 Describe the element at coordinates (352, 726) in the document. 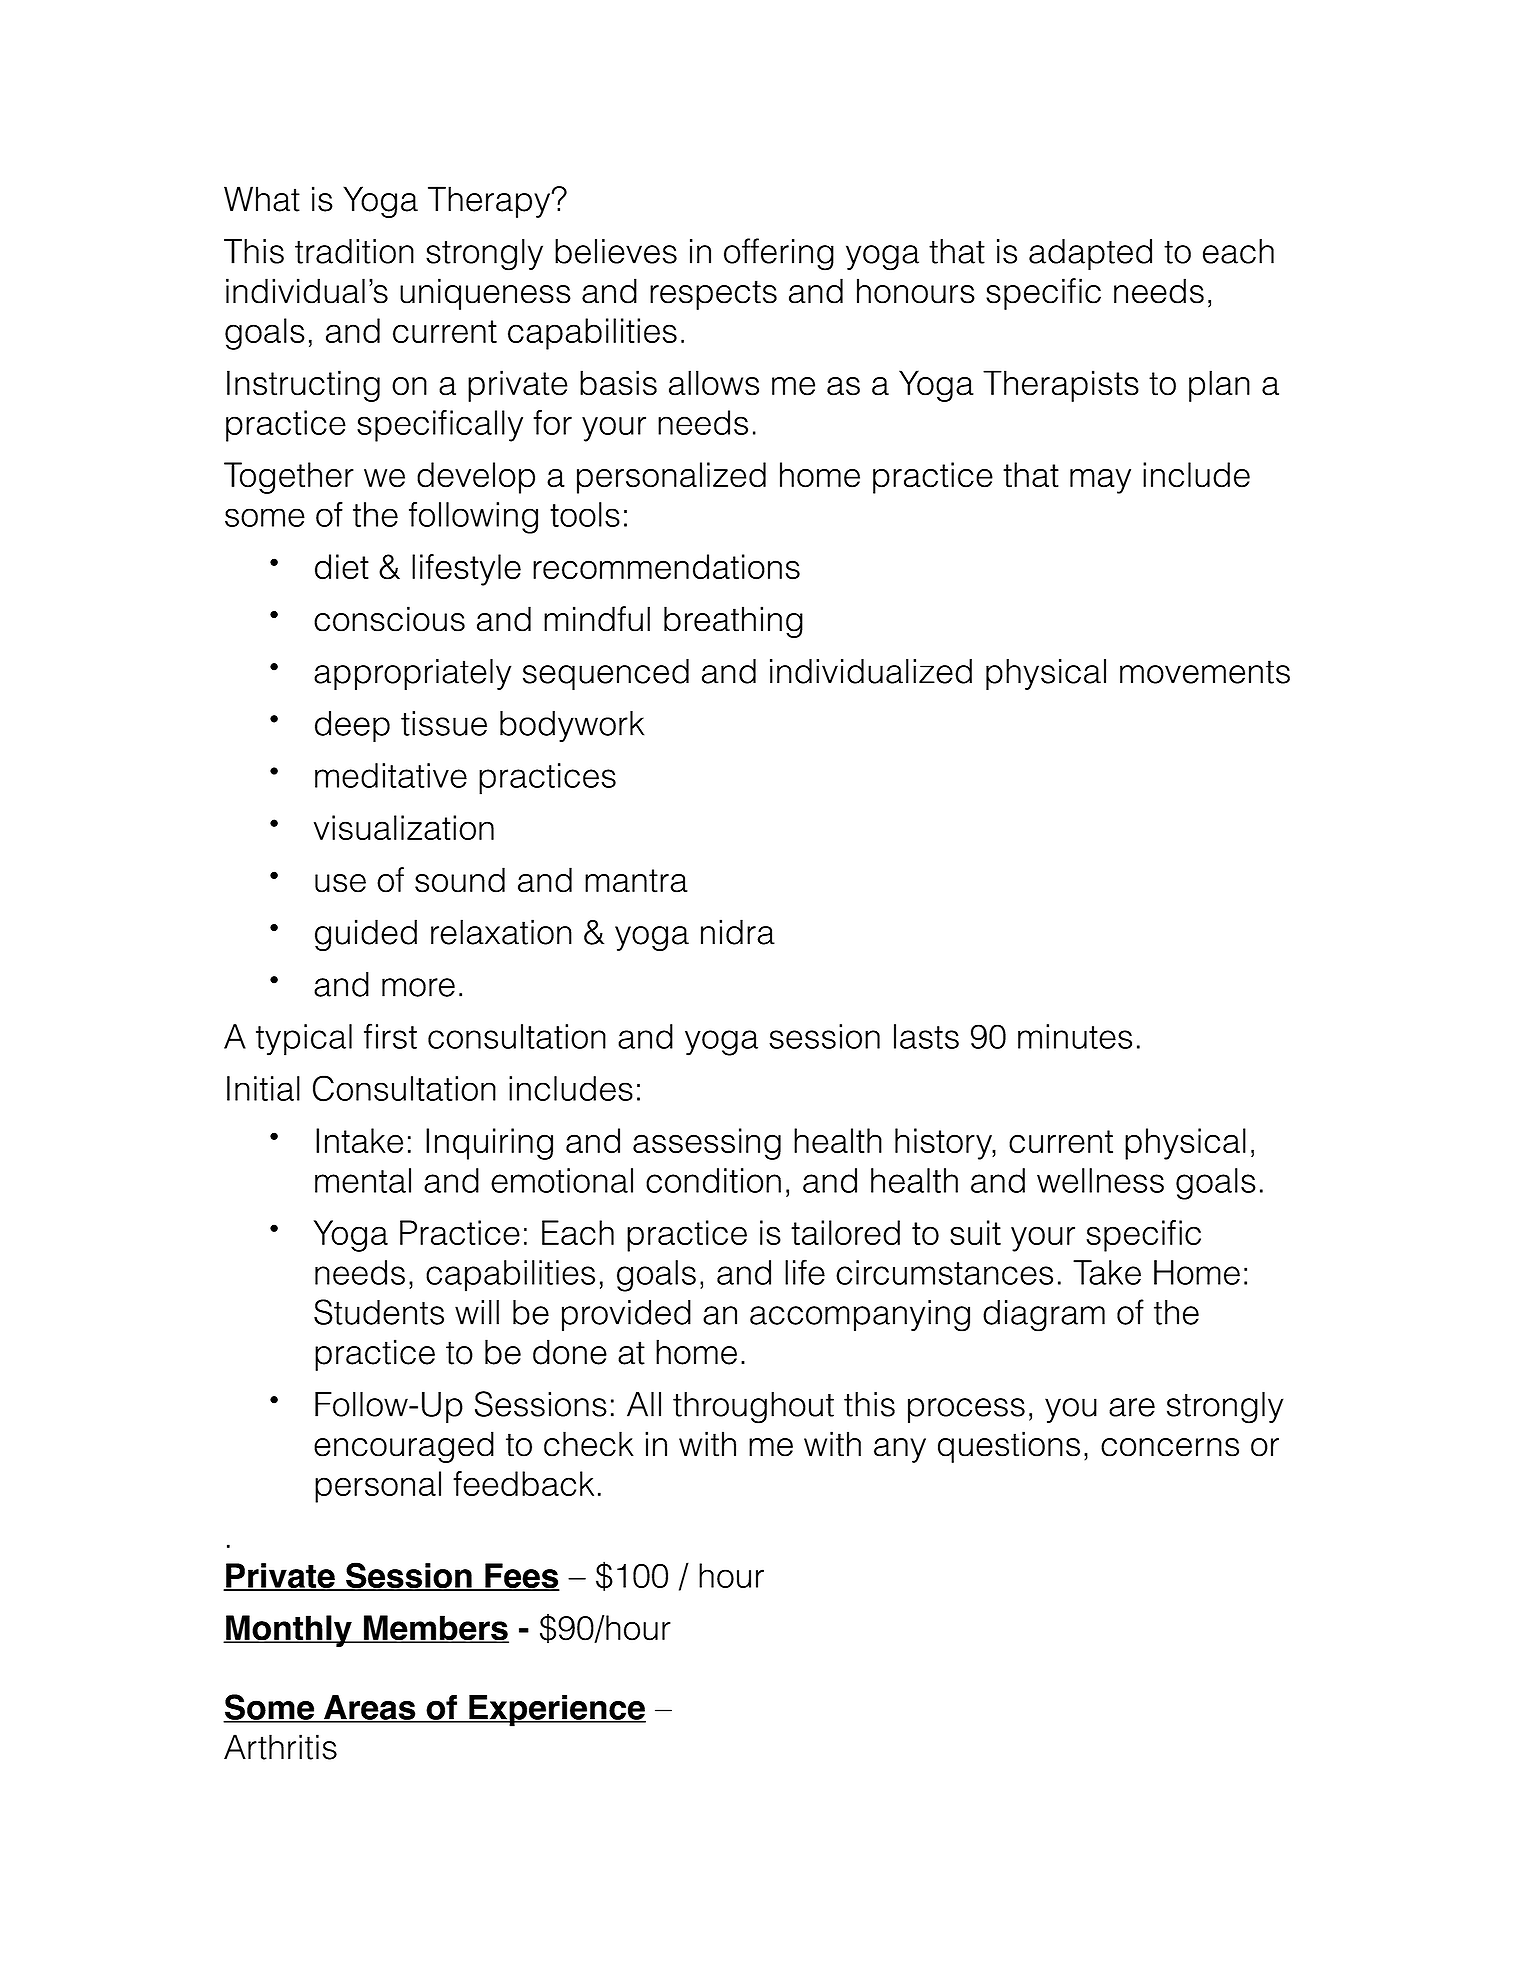

I see `deep` at that location.
